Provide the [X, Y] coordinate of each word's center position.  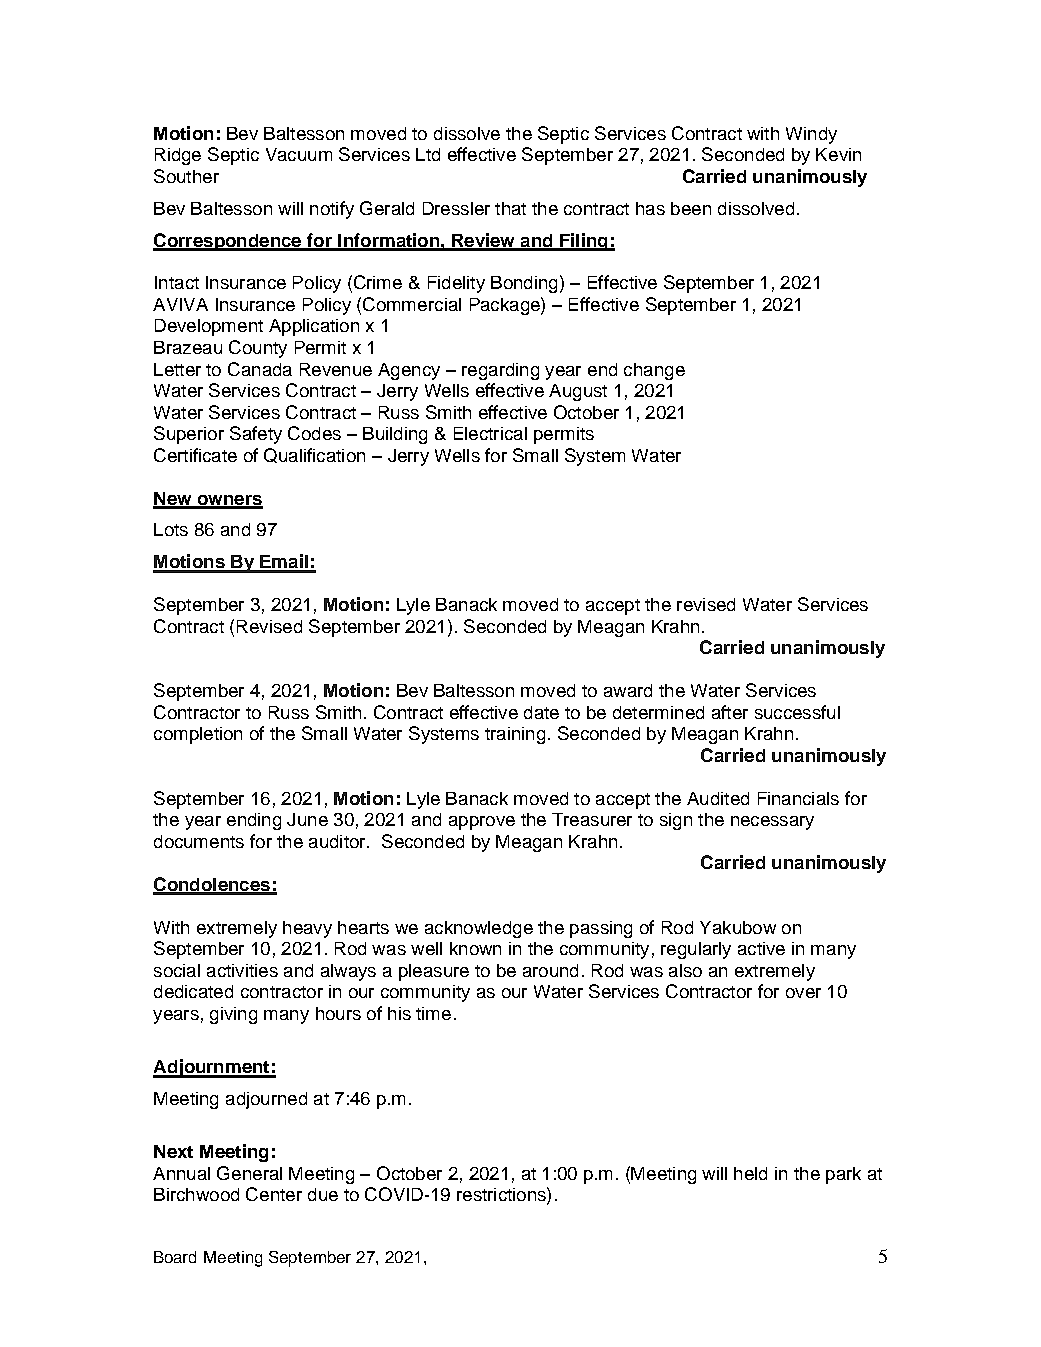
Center [274, 1194]
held [750, 1173]
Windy [811, 135]
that [510, 208]
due [323, 1194]
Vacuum [299, 154]
